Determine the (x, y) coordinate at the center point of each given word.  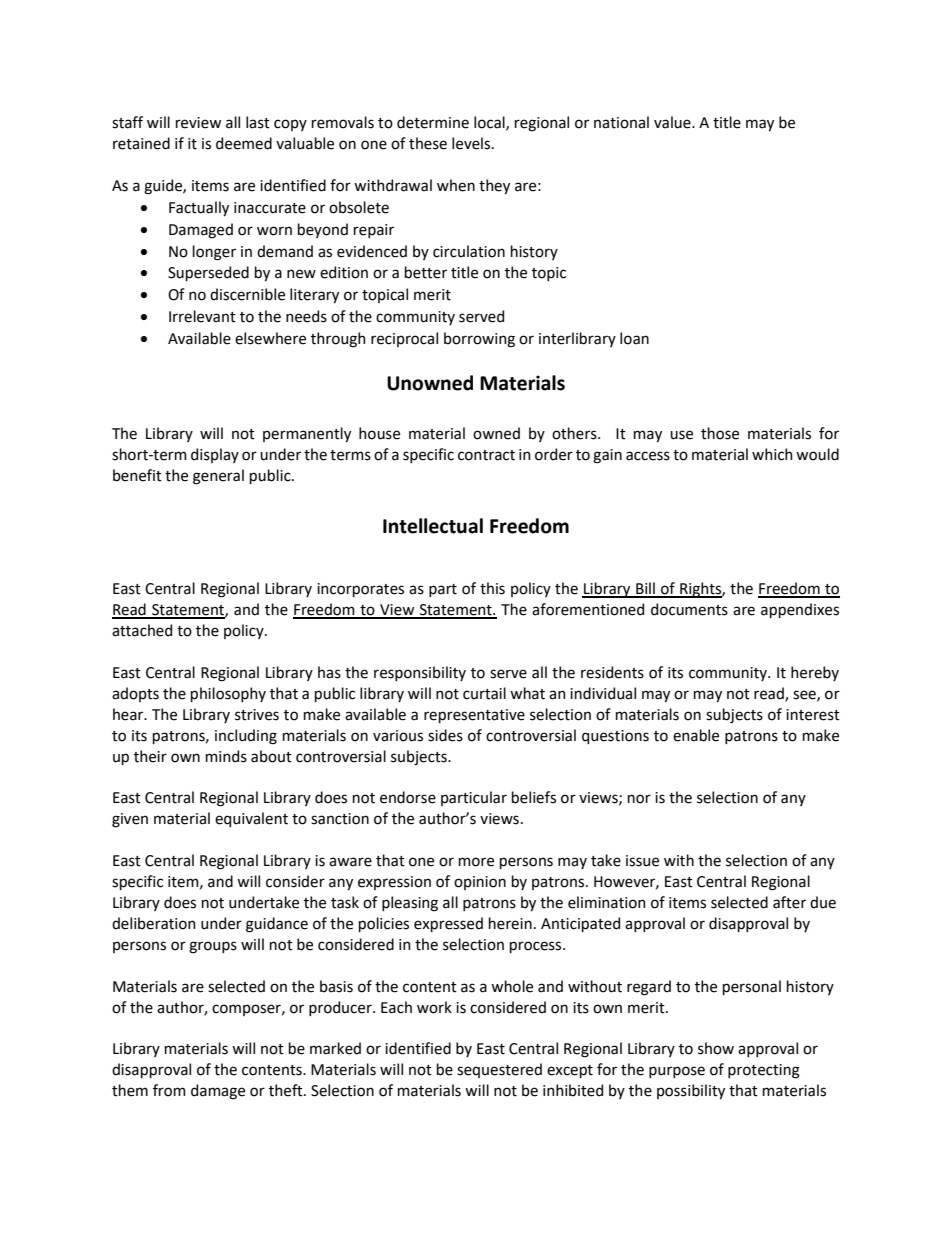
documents (689, 609)
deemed (244, 143)
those (720, 433)
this (492, 588)
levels (472, 143)
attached (142, 630)
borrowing (479, 340)
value (673, 122)
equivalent (251, 819)
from (169, 1090)
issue (642, 861)
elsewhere (270, 338)
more (476, 862)
